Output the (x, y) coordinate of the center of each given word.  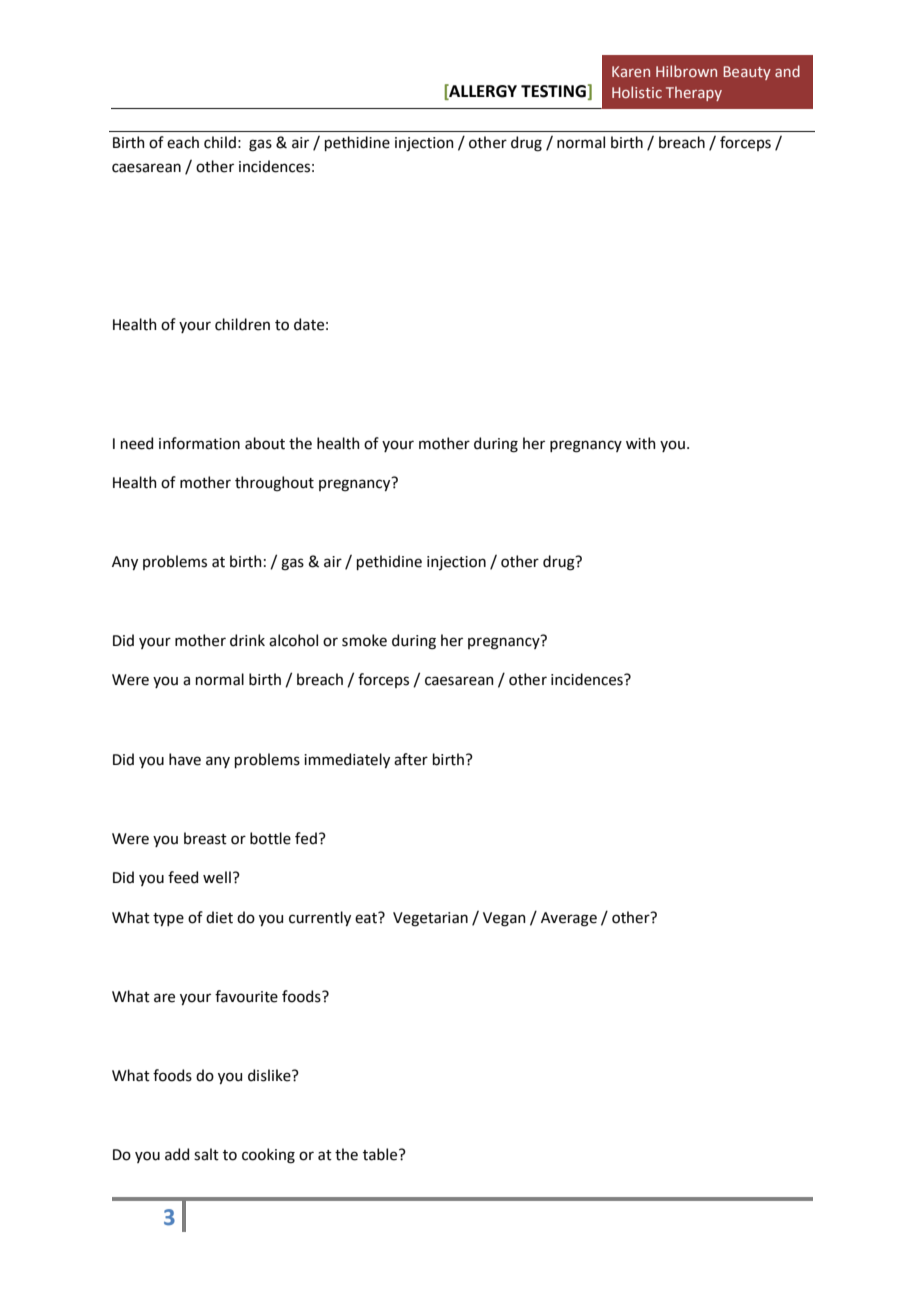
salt (206, 1154)
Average (569, 919)
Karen (631, 71)
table (381, 1154)
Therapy (694, 93)
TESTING (553, 91)
